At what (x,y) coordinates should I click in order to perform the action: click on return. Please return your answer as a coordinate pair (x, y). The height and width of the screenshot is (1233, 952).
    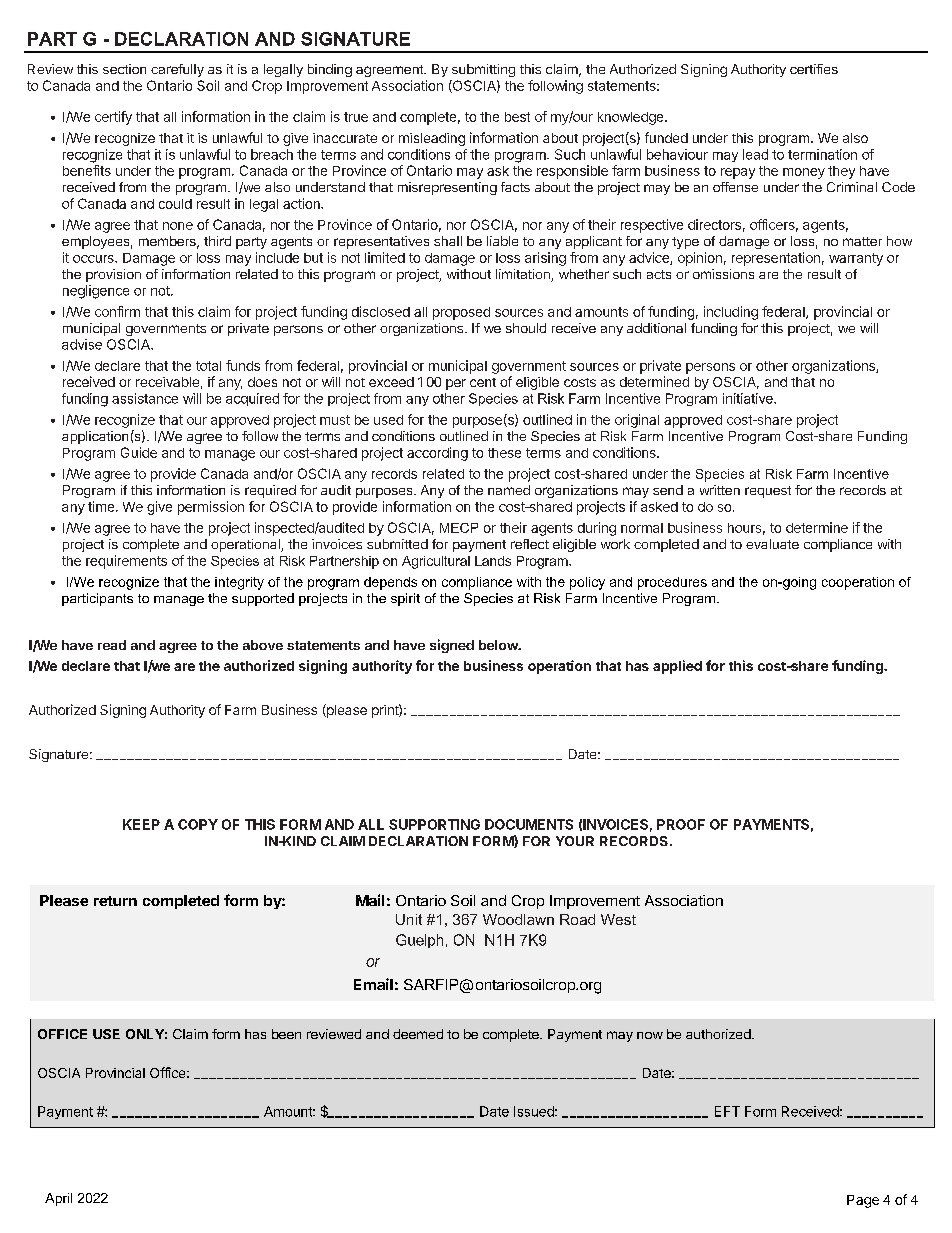
    Looking at the image, I should click on (115, 901).
